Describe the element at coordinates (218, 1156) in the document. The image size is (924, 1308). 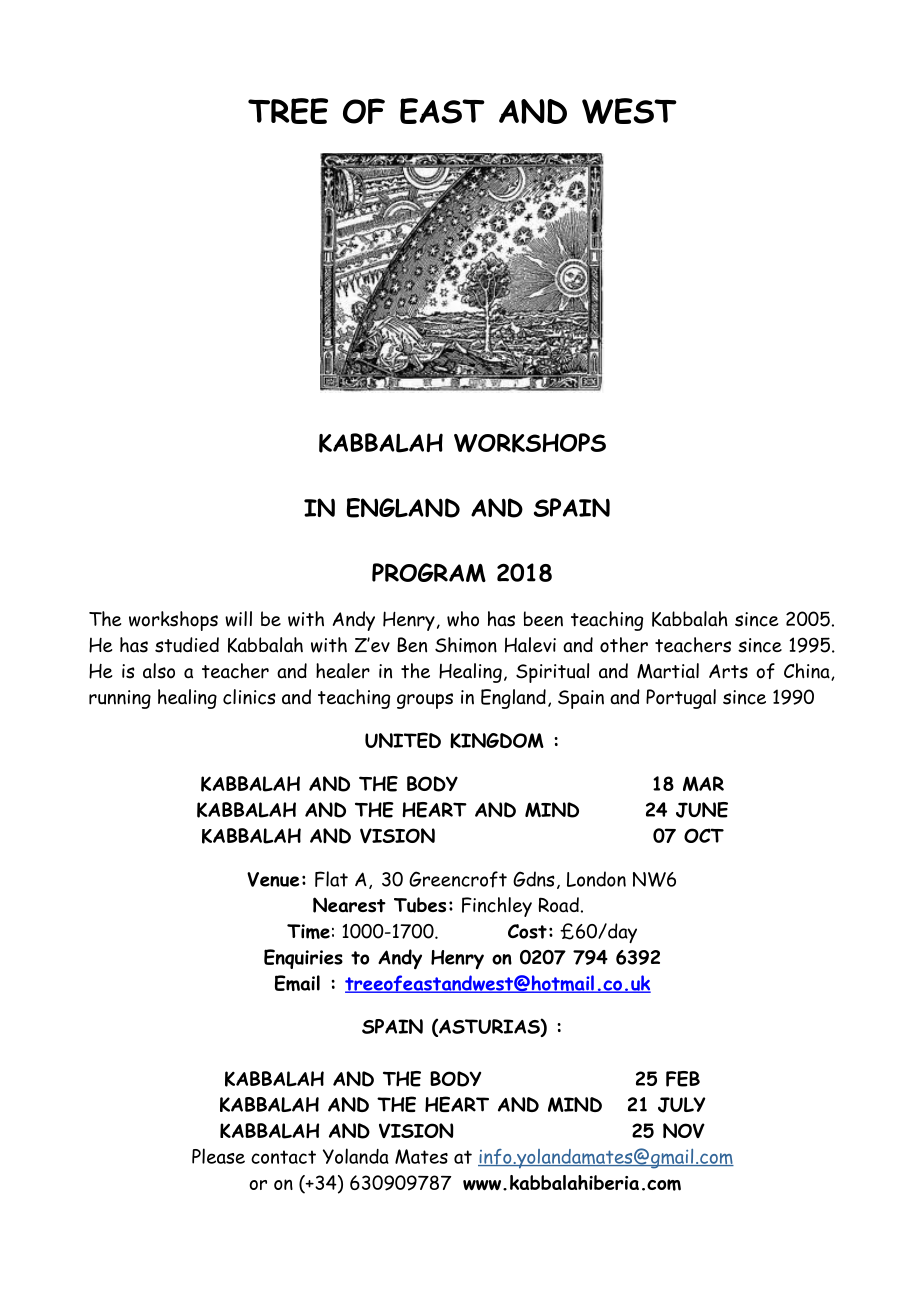
I see `Please` at that location.
